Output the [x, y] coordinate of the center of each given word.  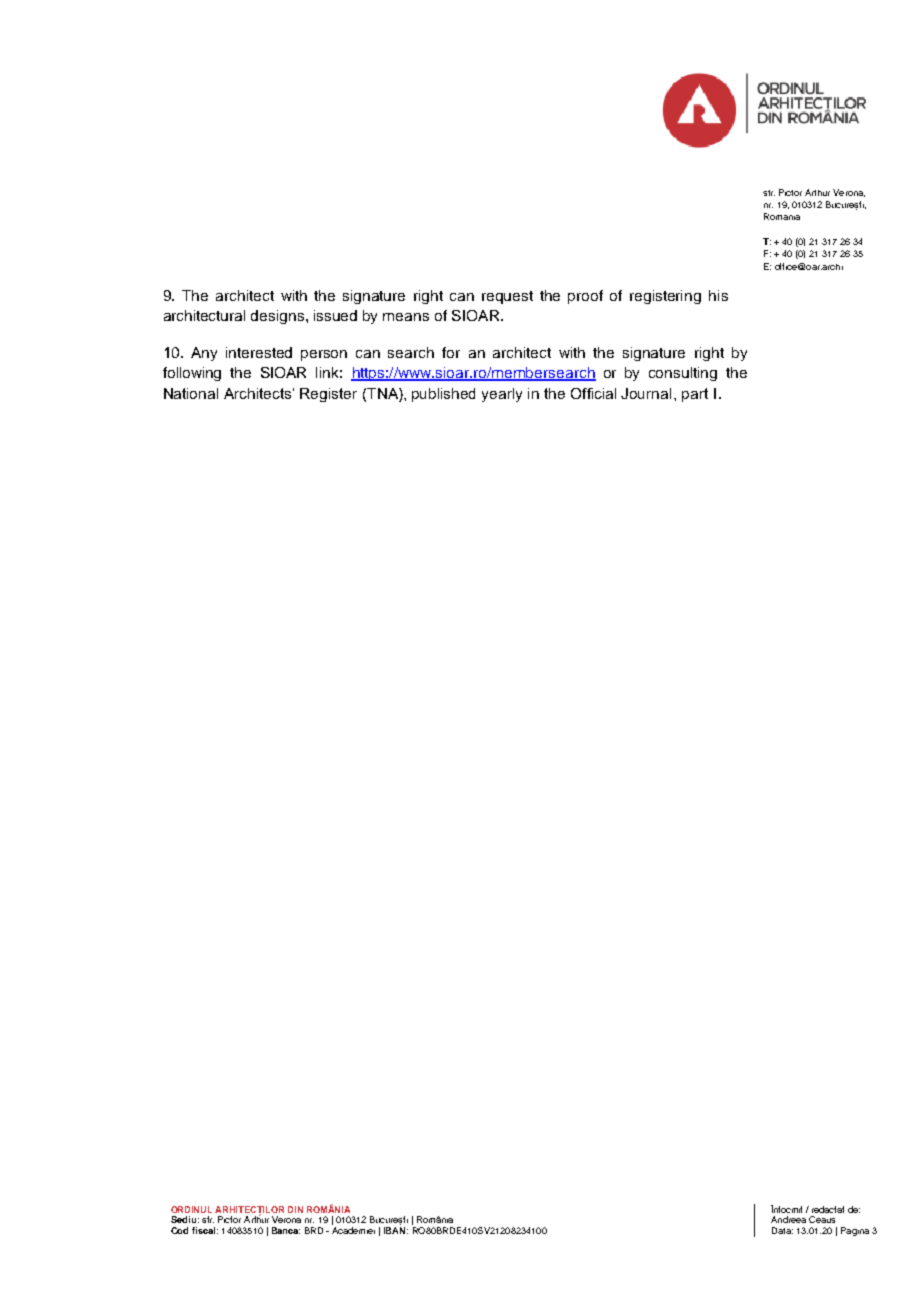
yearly [502, 395]
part [695, 395]
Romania [782, 216]
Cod [179, 1230]
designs [279, 317]
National [191, 393]
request [507, 297]
